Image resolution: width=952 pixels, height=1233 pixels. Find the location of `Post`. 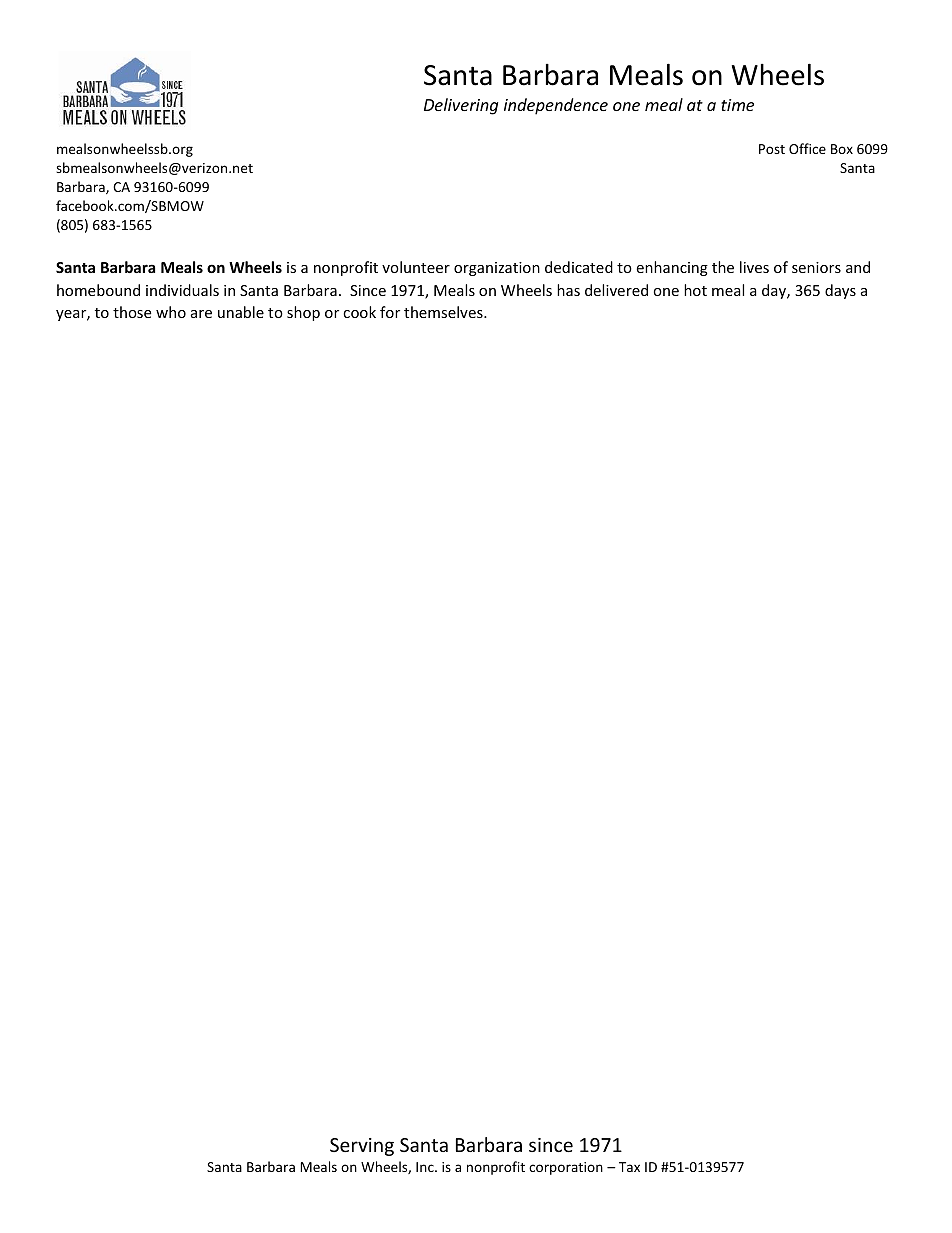

Post is located at coordinates (772, 149).
